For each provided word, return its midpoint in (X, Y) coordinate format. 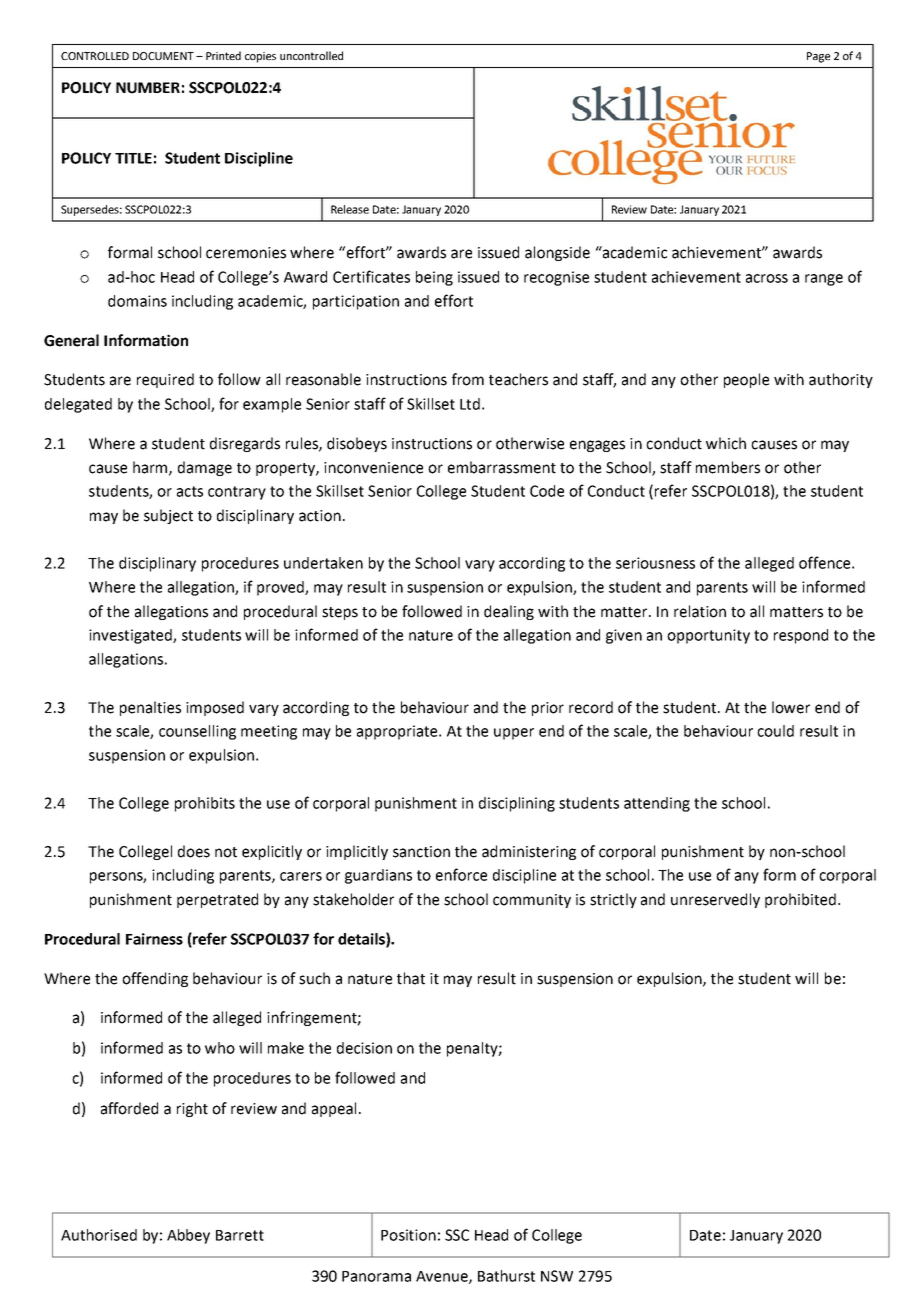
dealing (509, 612)
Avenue (443, 1277)
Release (350, 209)
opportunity (708, 636)
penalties (150, 708)
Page (818, 57)
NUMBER (148, 88)
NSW (557, 1276)
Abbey (188, 1236)
